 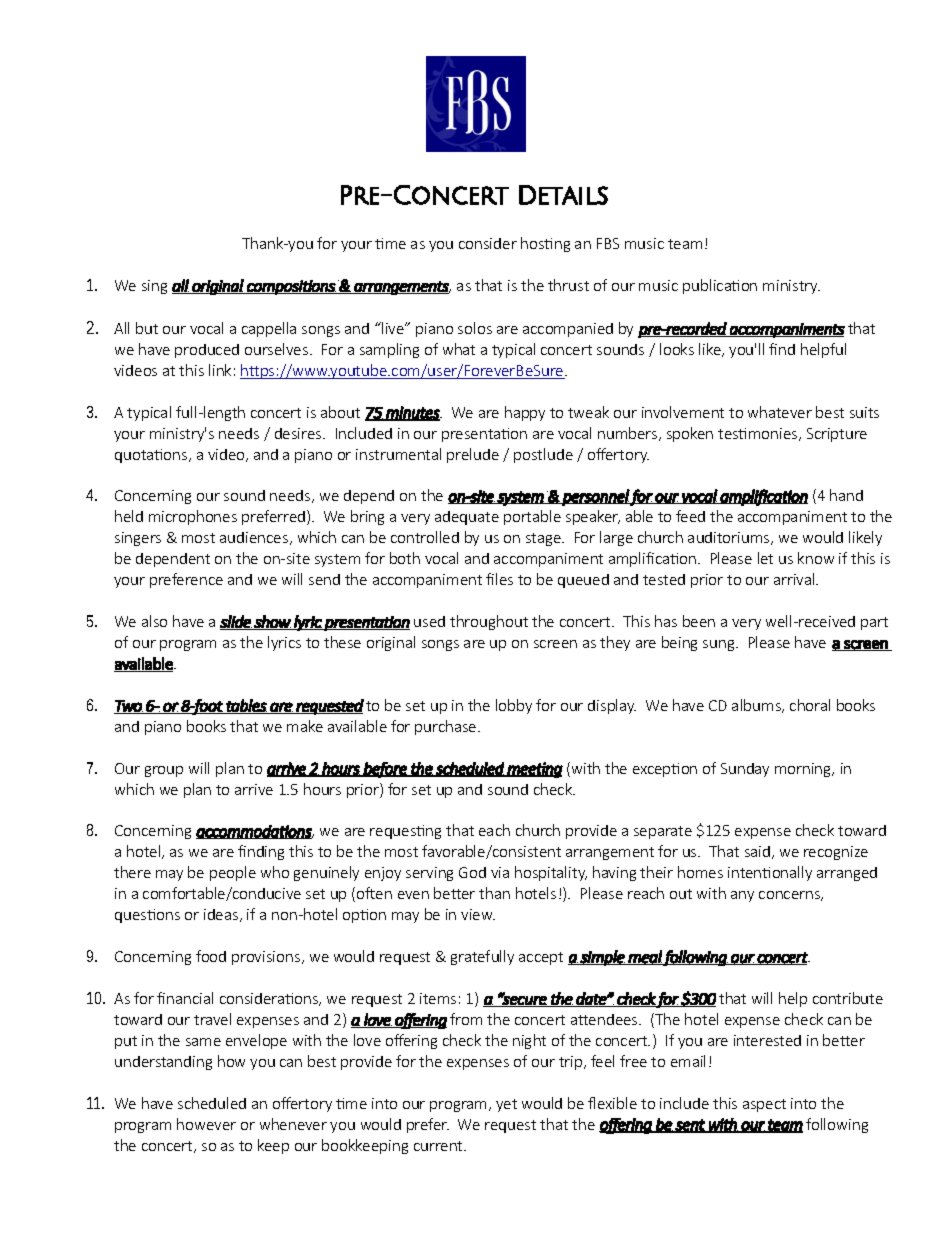 I want to click on yet, so click(x=506, y=1105).
